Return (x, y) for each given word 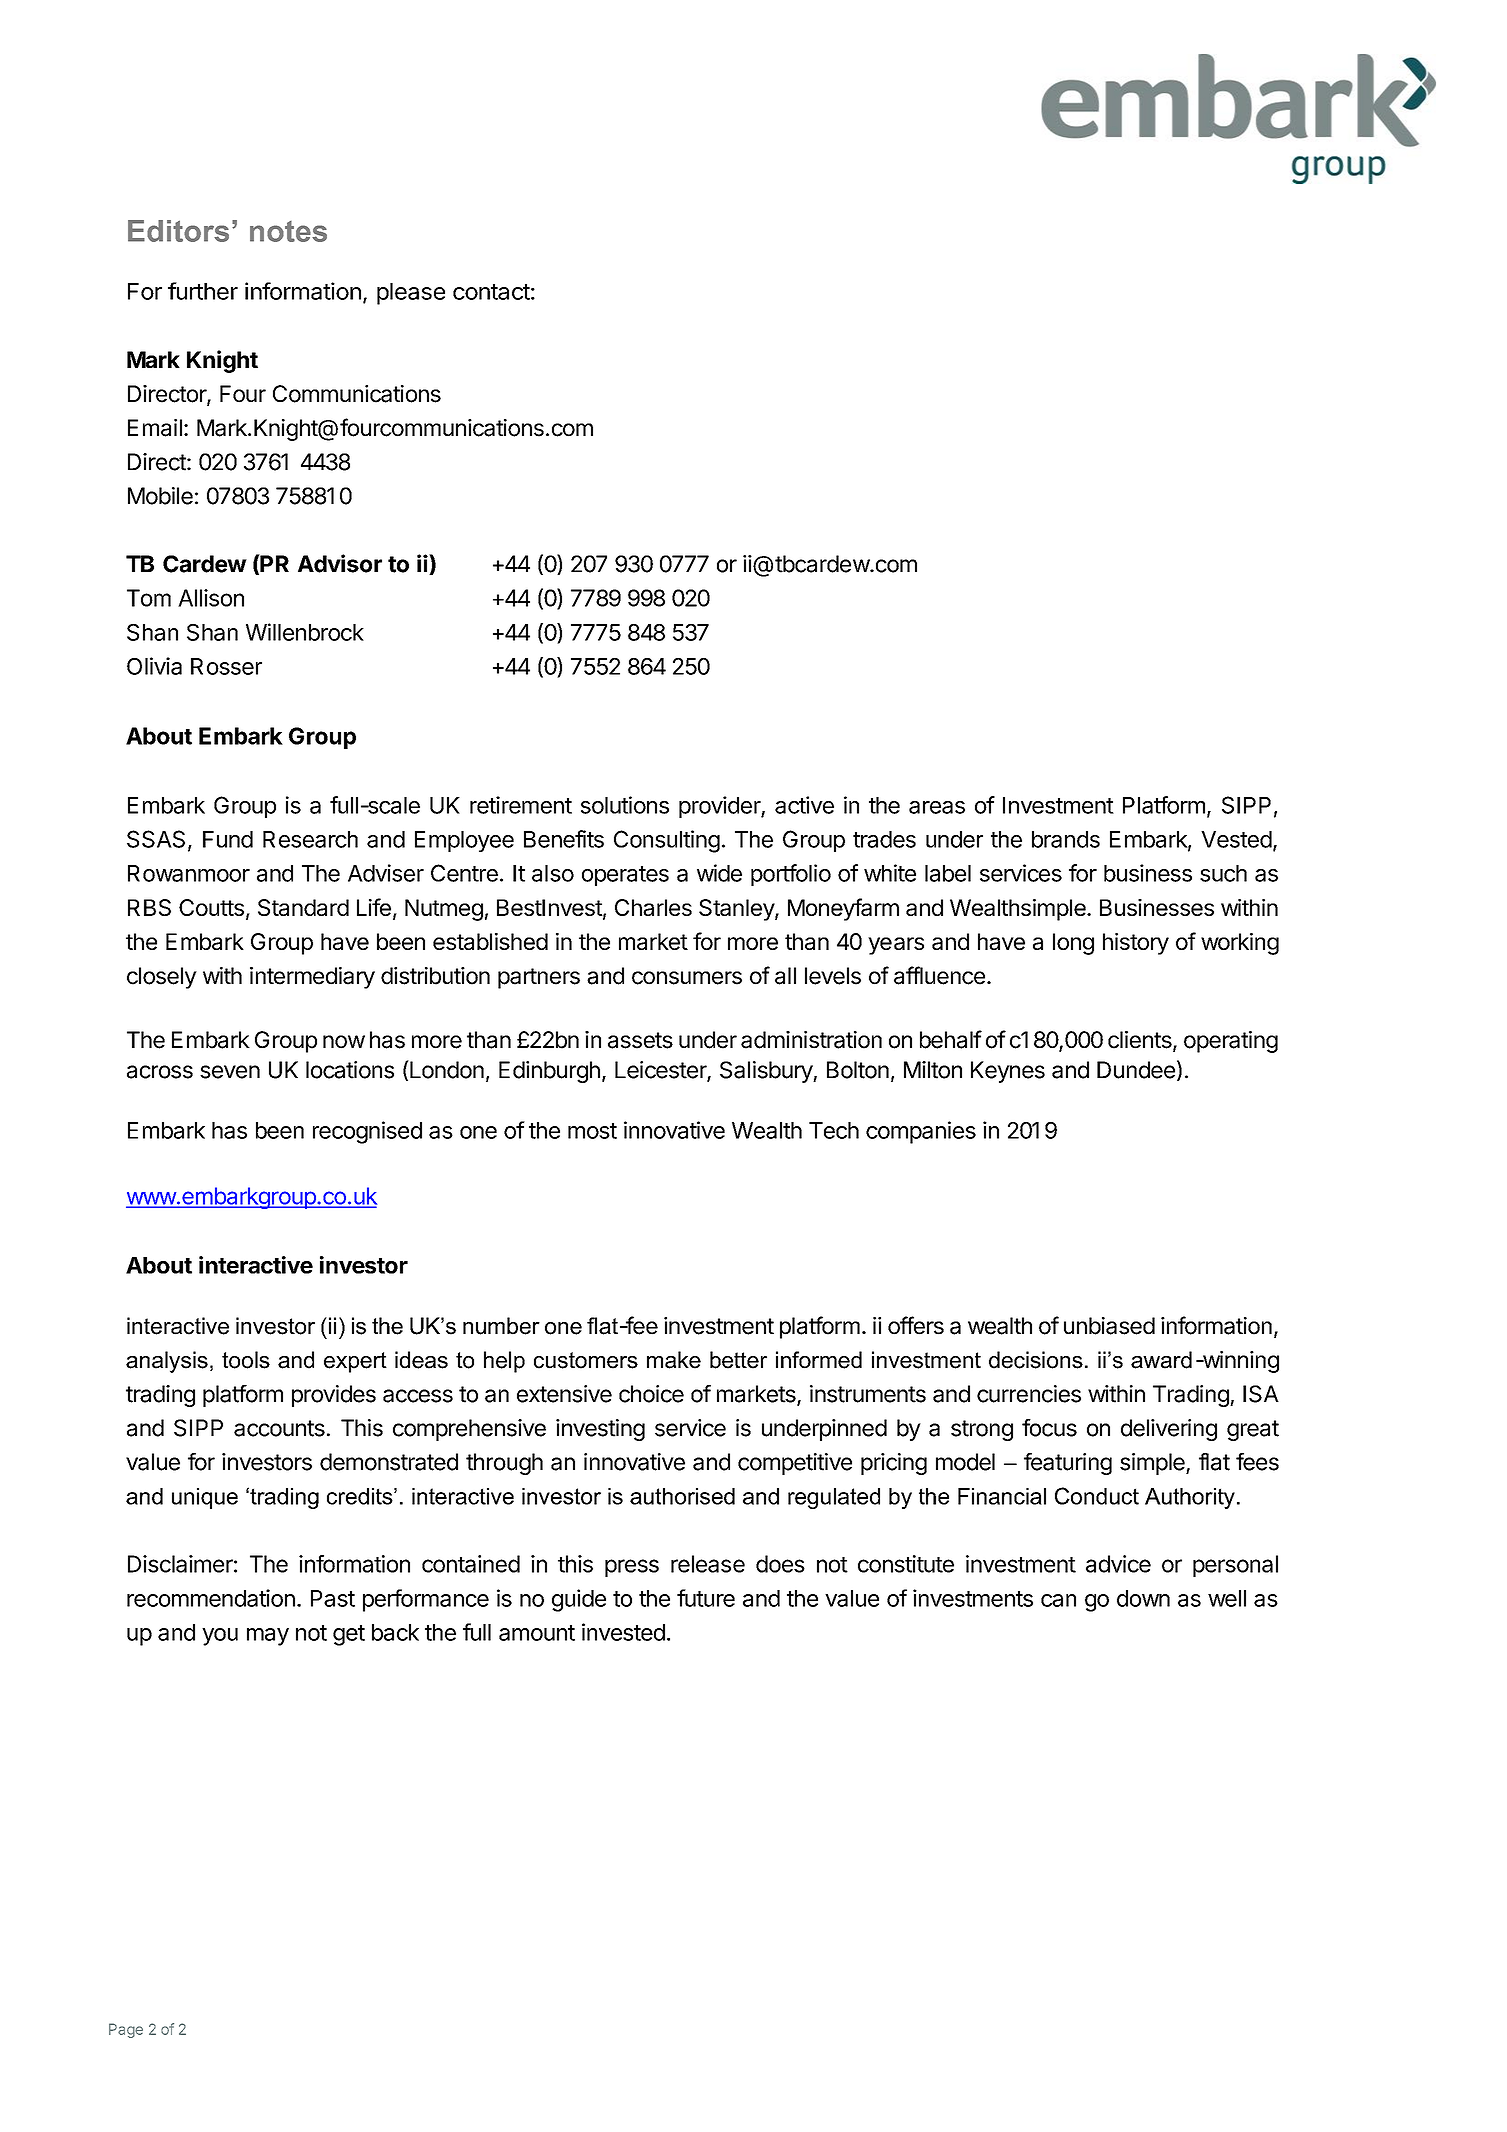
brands (1066, 839)
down (1143, 1598)
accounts (279, 1428)
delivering (1169, 1430)
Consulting (667, 841)
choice (651, 1394)
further (203, 291)
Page (126, 2030)
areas (937, 807)
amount (537, 1633)
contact (491, 292)
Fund (228, 839)
